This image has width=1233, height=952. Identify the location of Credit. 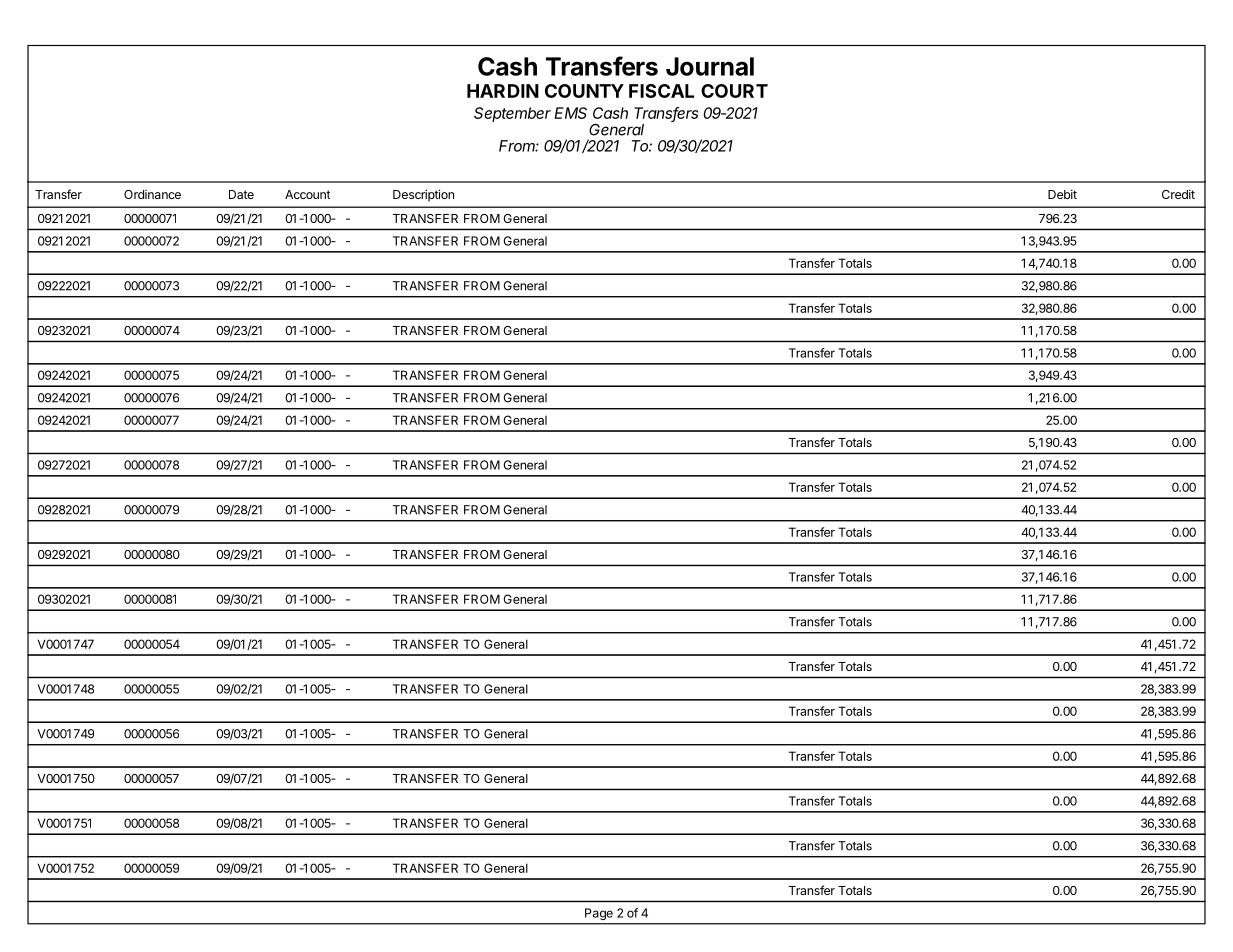
(1178, 194).
